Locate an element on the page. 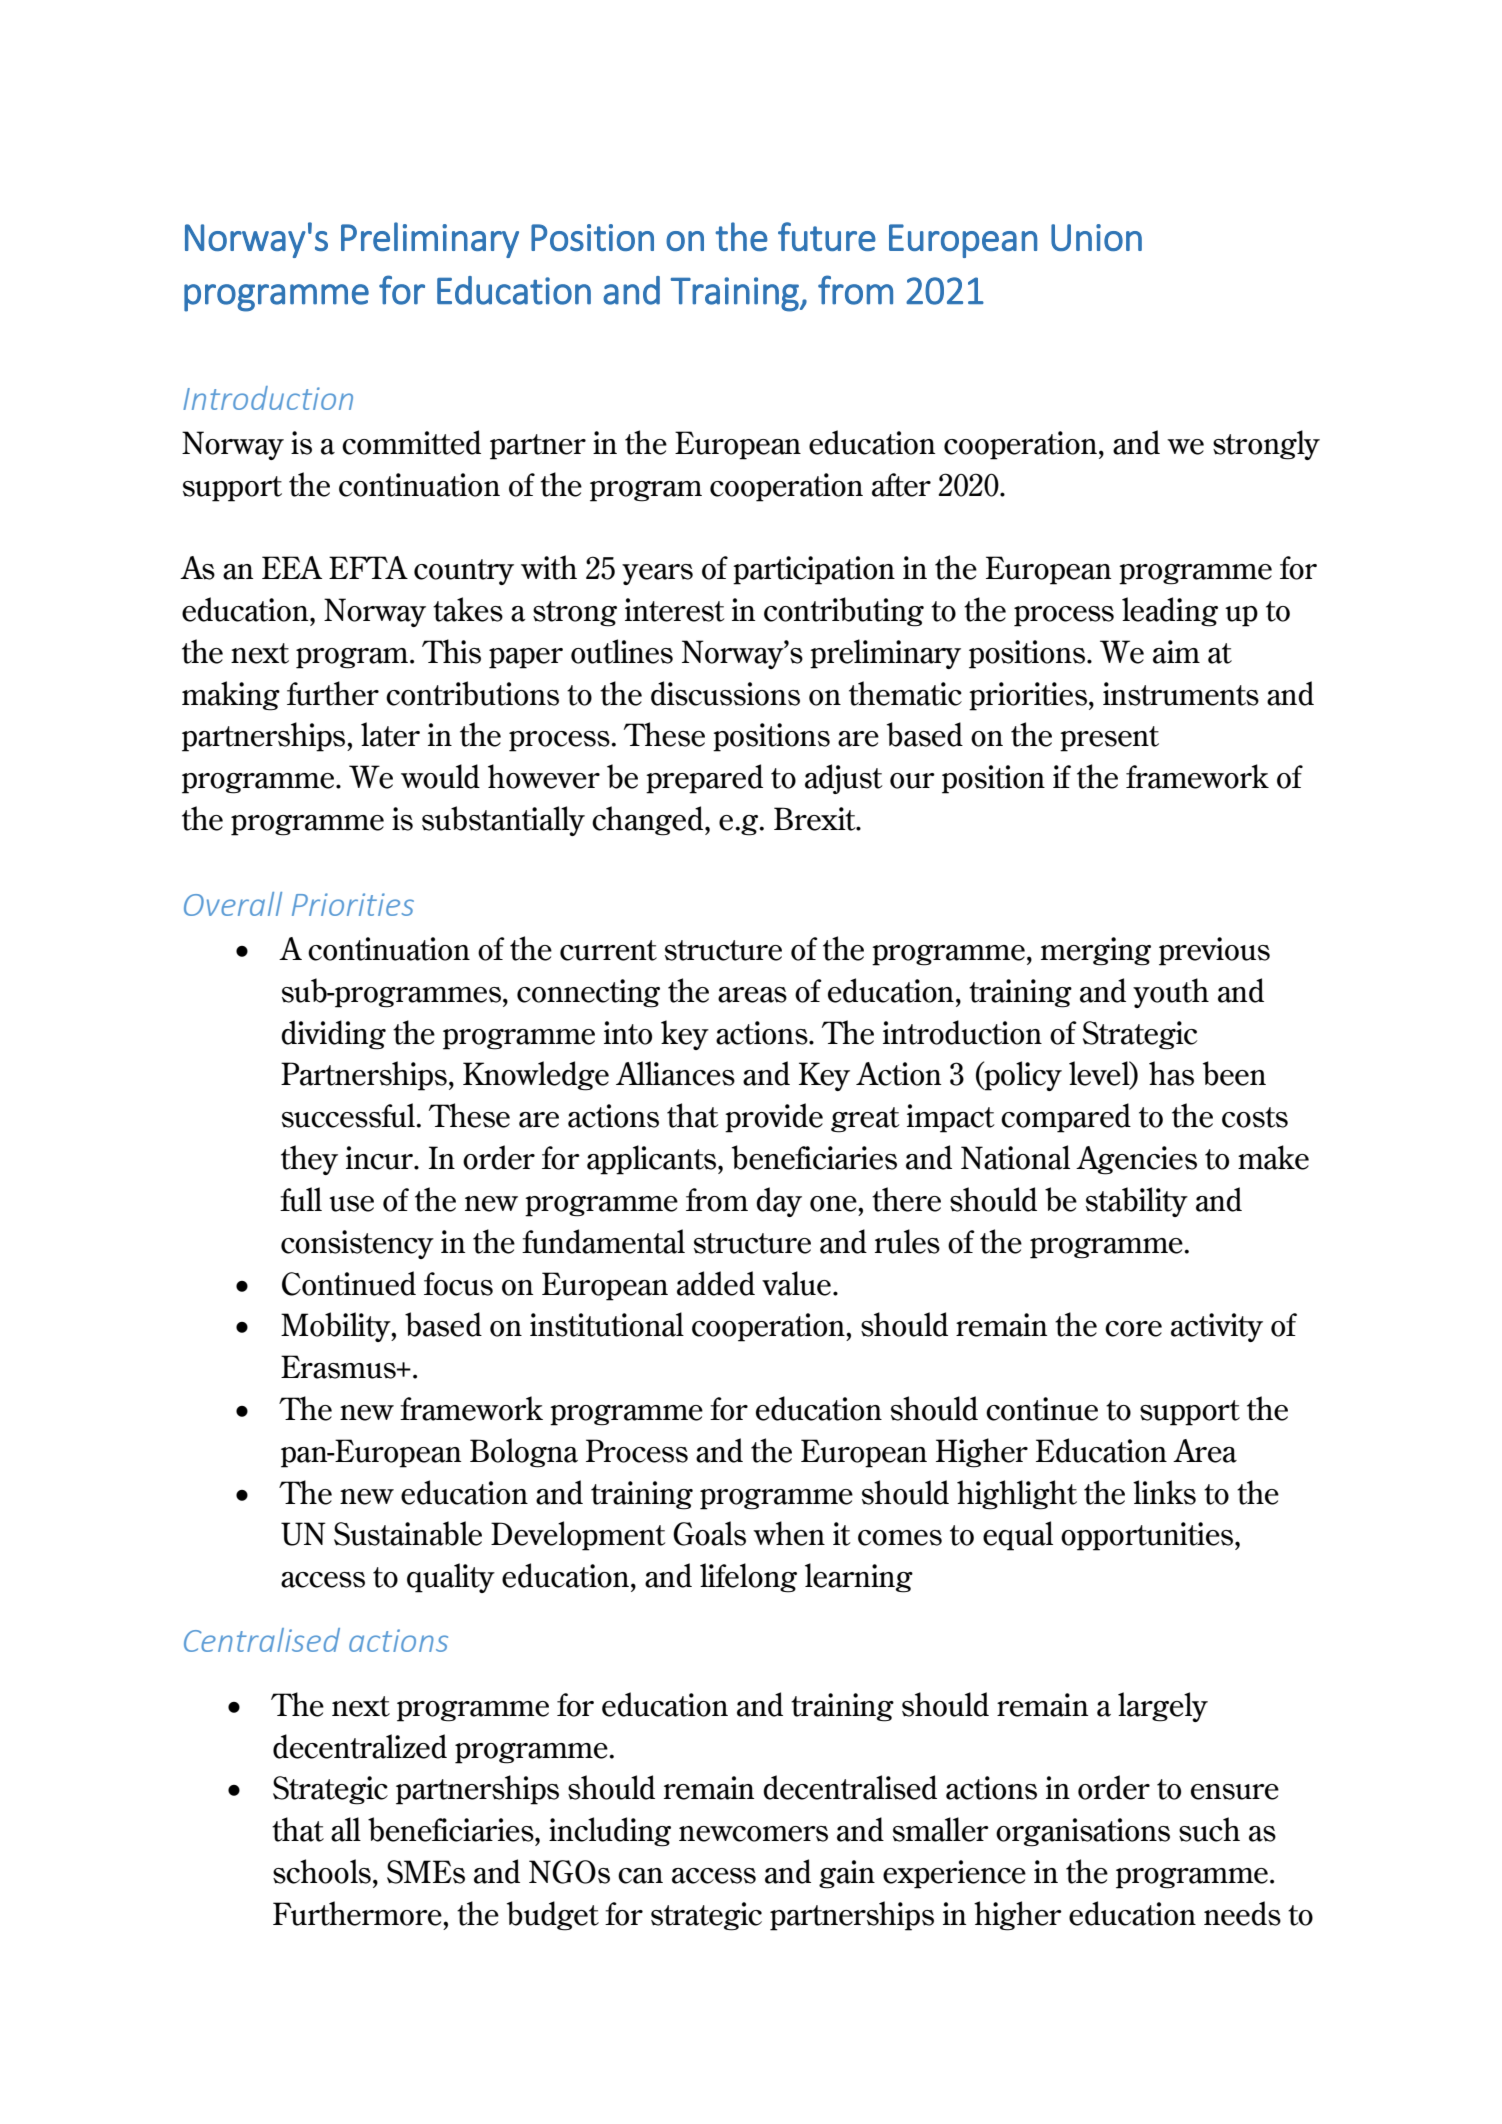  Mobility is located at coordinates (337, 1327).
